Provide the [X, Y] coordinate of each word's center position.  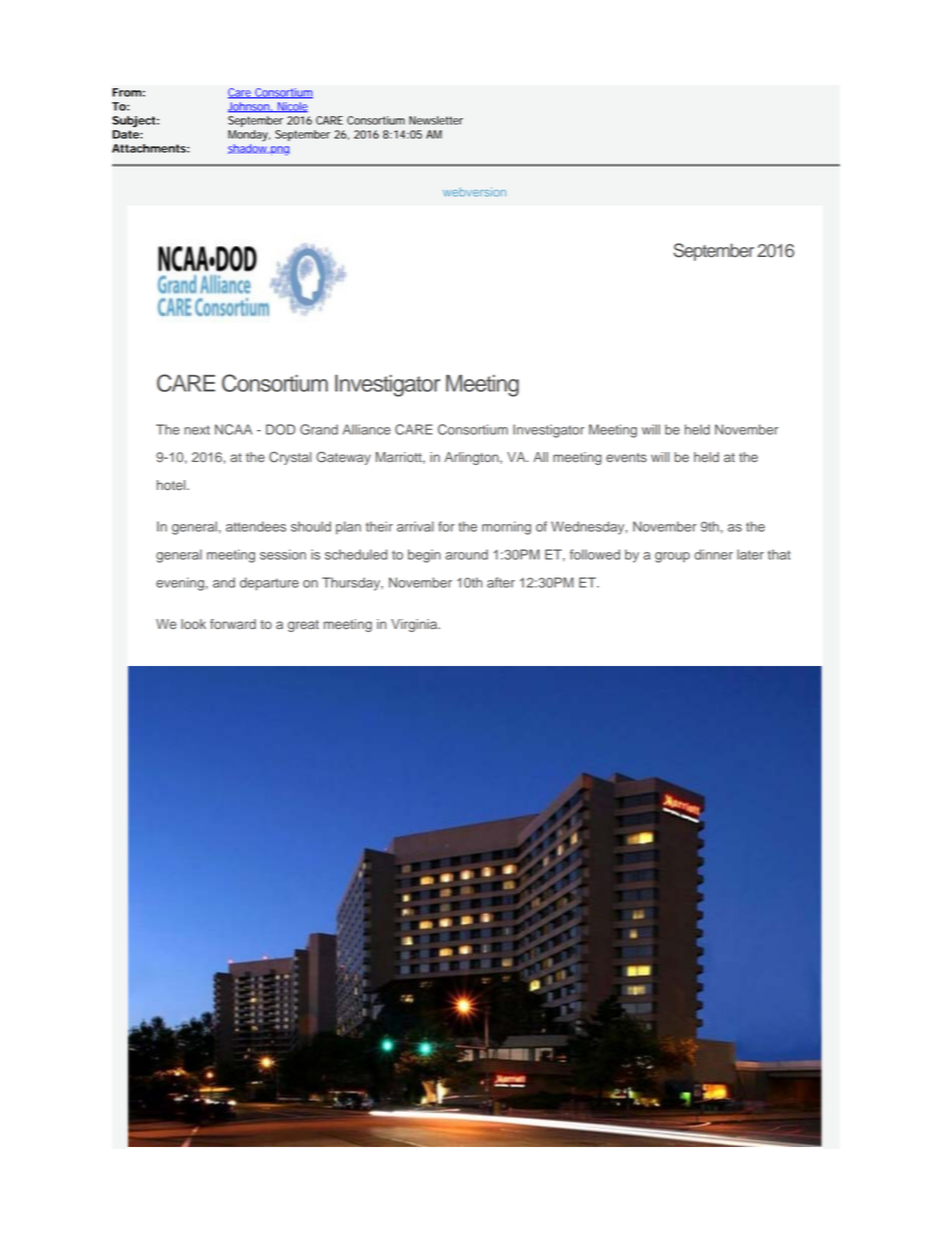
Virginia [415, 625]
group [672, 557]
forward [233, 624]
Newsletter [436, 120]
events [626, 458]
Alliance [367, 429]
